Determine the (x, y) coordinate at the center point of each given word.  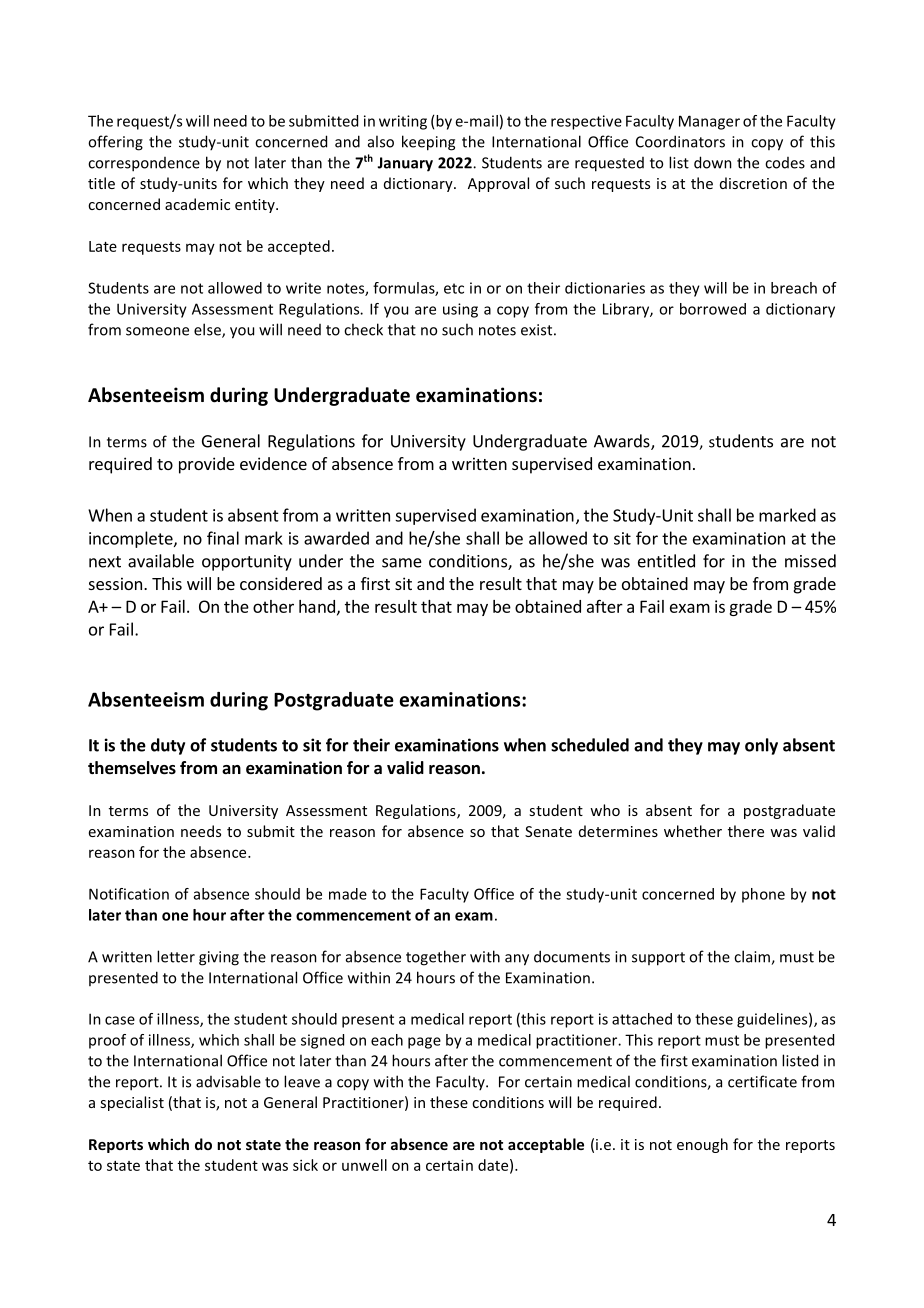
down (713, 162)
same (402, 563)
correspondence (144, 164)
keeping (428, 143)
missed (810, 561)
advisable (228, 1081)
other (273, 606)
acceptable (546, 1145)
